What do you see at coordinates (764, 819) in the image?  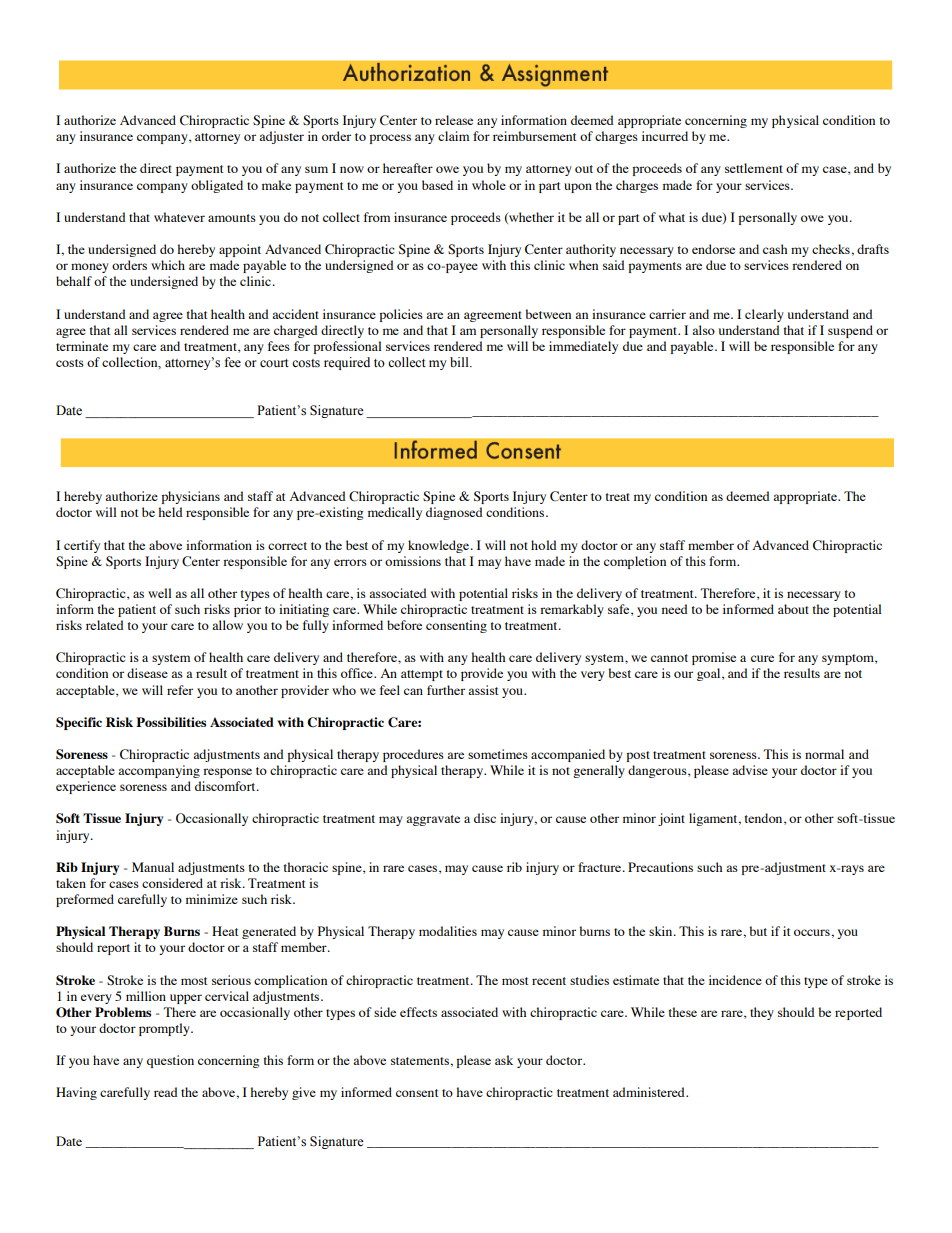 I see `tendon` at bounding box center [764, 819].
